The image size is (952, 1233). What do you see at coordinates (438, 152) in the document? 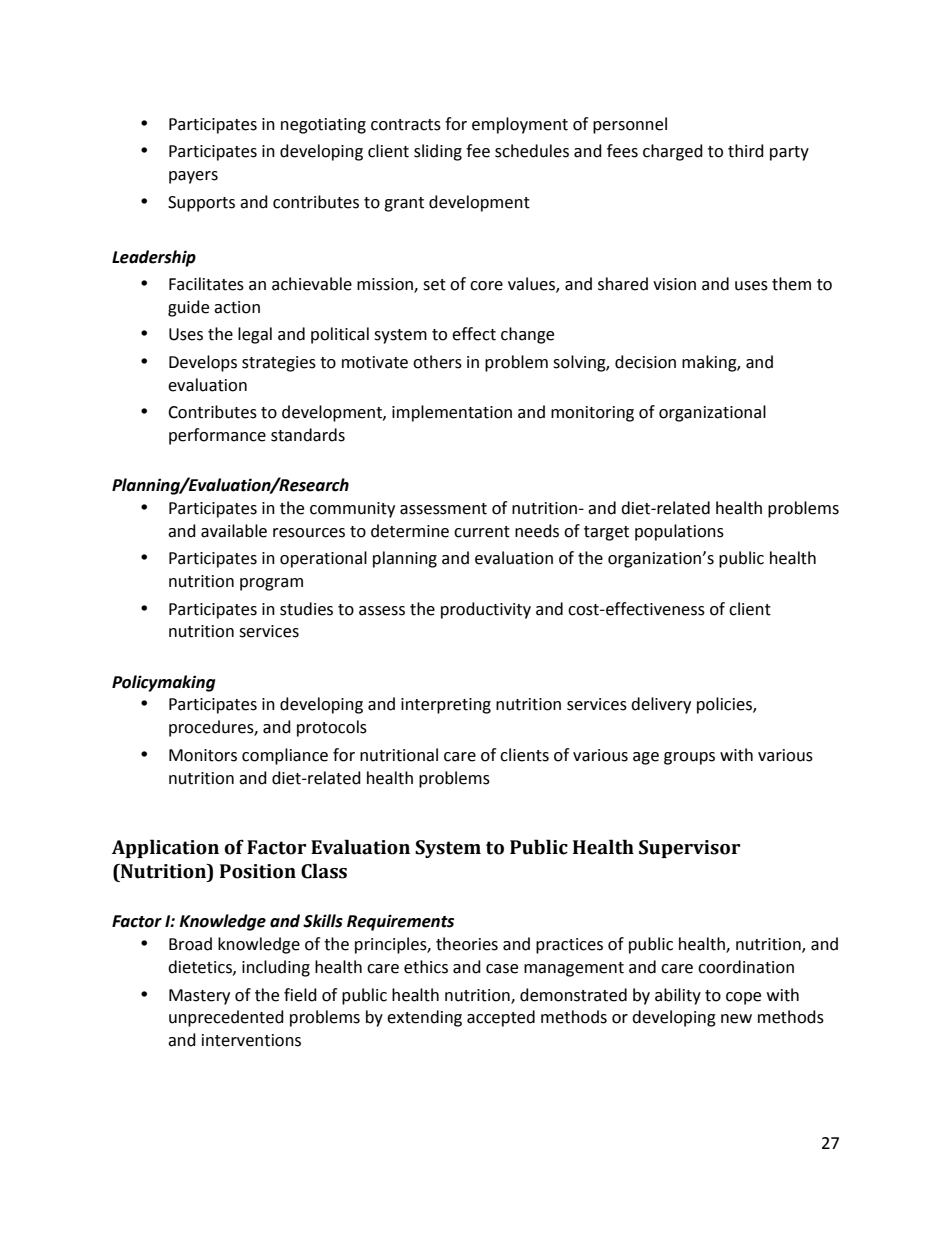
I see `sliding` at bounding box center [438, 152].
